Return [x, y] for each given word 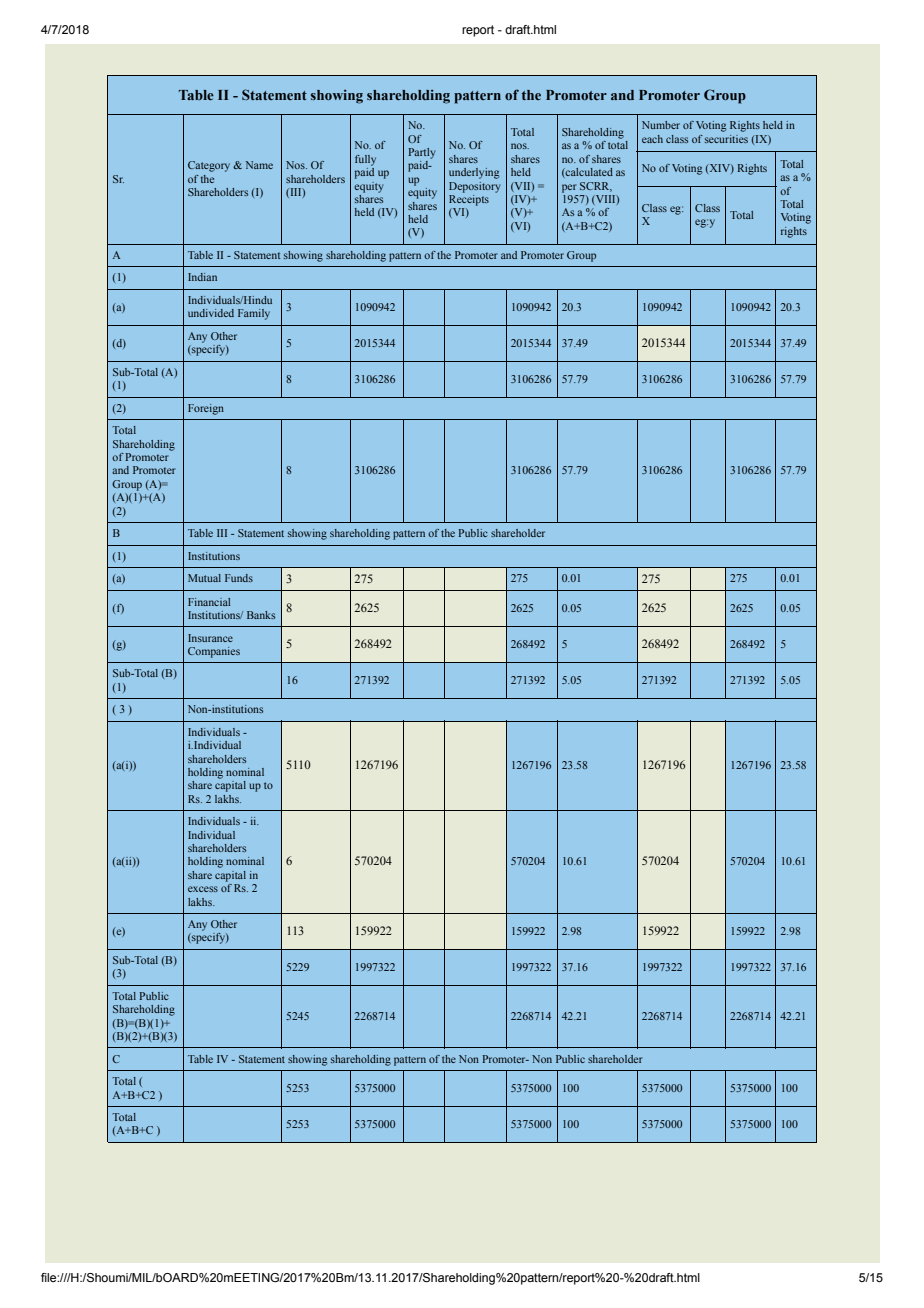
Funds [239, 578]
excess [203, 889]
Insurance [210, 638]
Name [259, 165]
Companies [214, 652]
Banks [261, 615]
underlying [474, 173]
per [569, 188]
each [652, 139]
